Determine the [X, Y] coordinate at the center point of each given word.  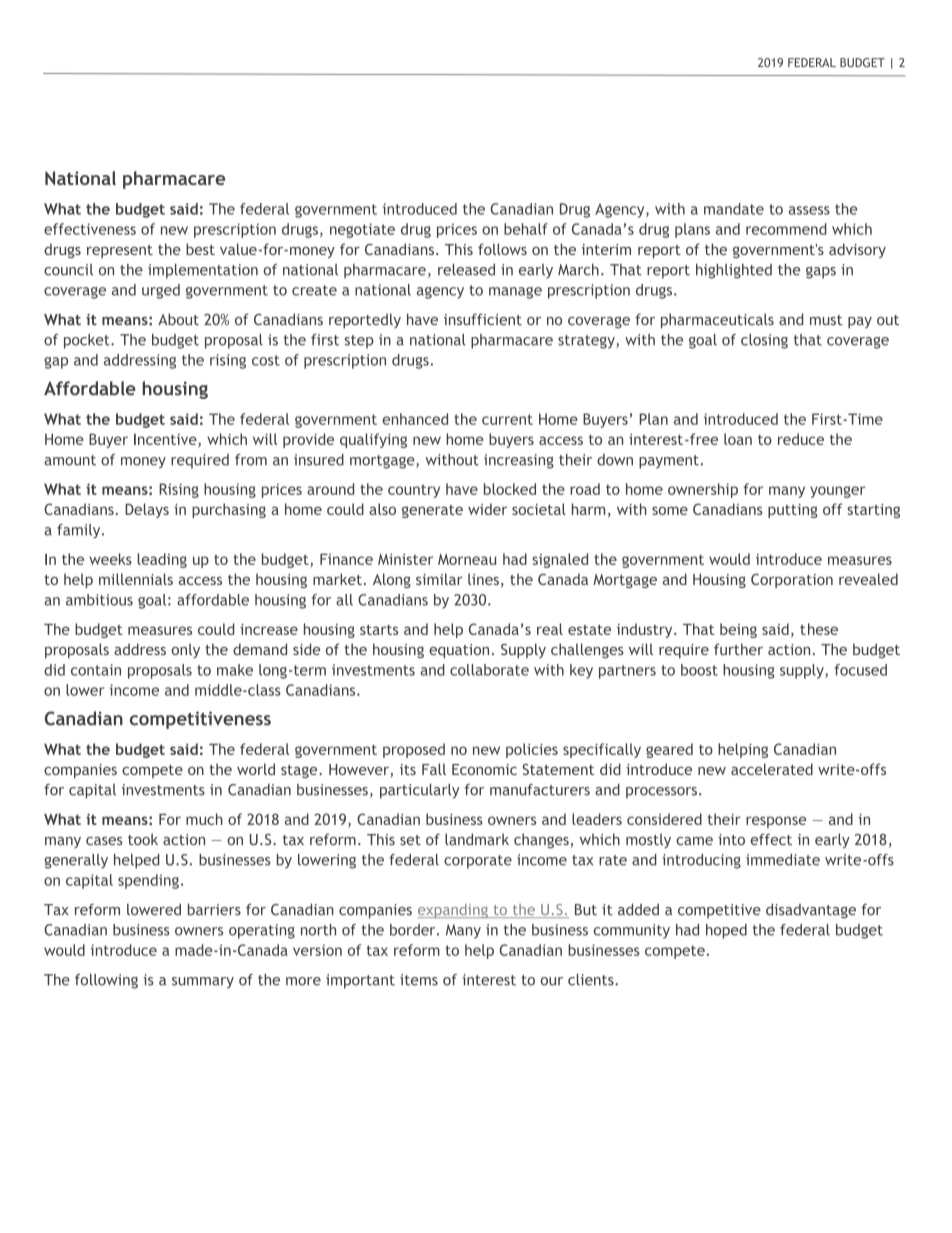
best [200, 249]
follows [502, 249]
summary [203, 983]
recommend [786, 229]
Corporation [792, 580]
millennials [136, 579]
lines [483, 579]
